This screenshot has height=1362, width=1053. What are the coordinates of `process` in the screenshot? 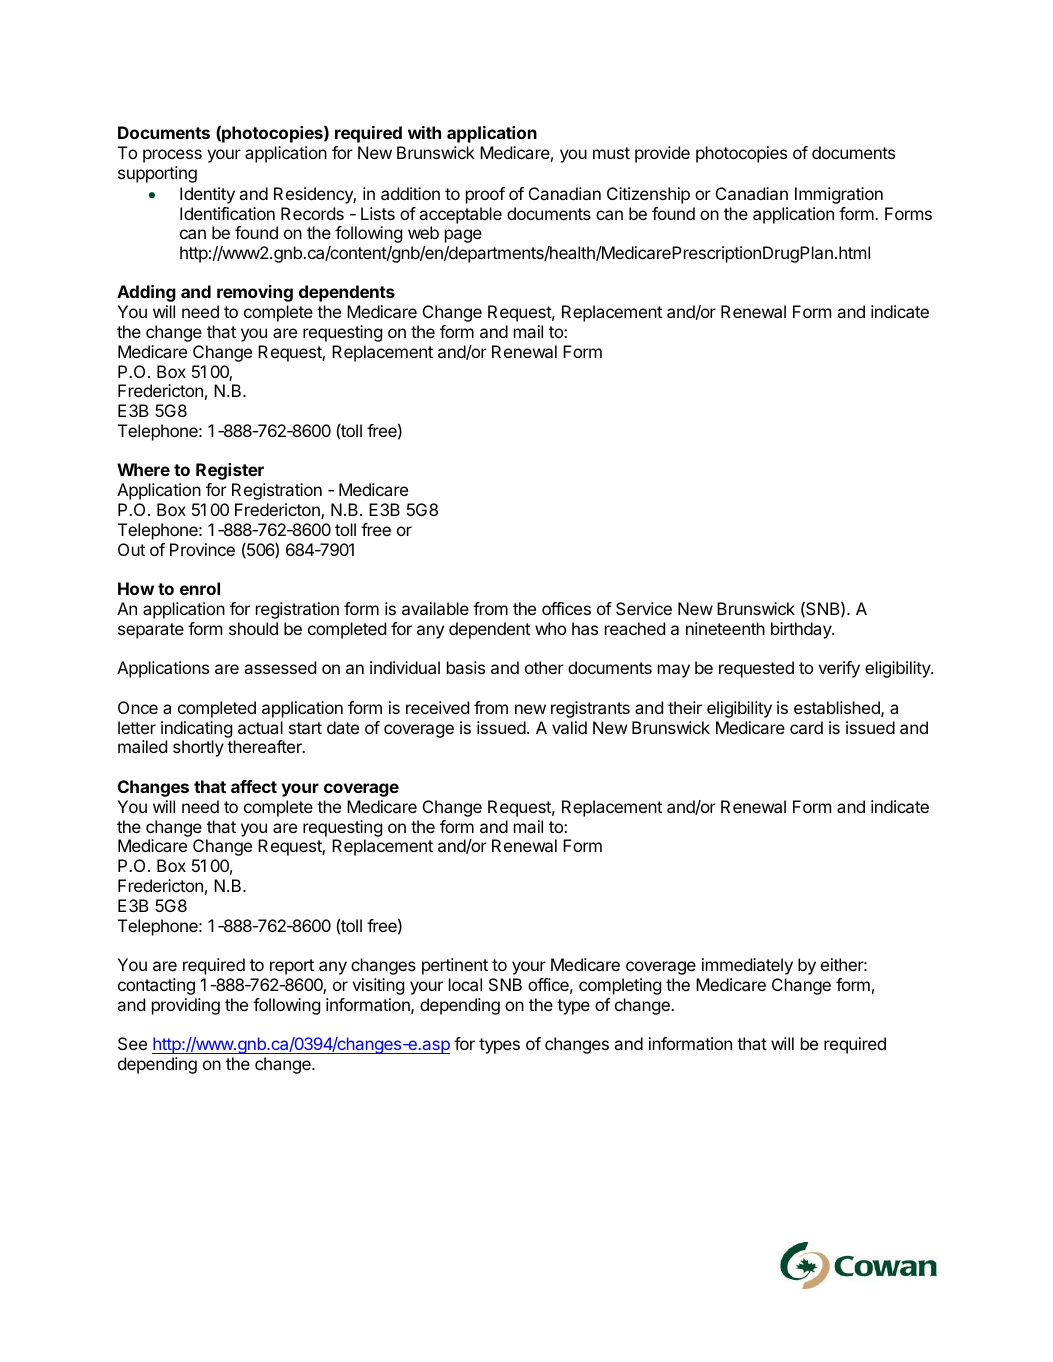 It's located at (172, 156).
